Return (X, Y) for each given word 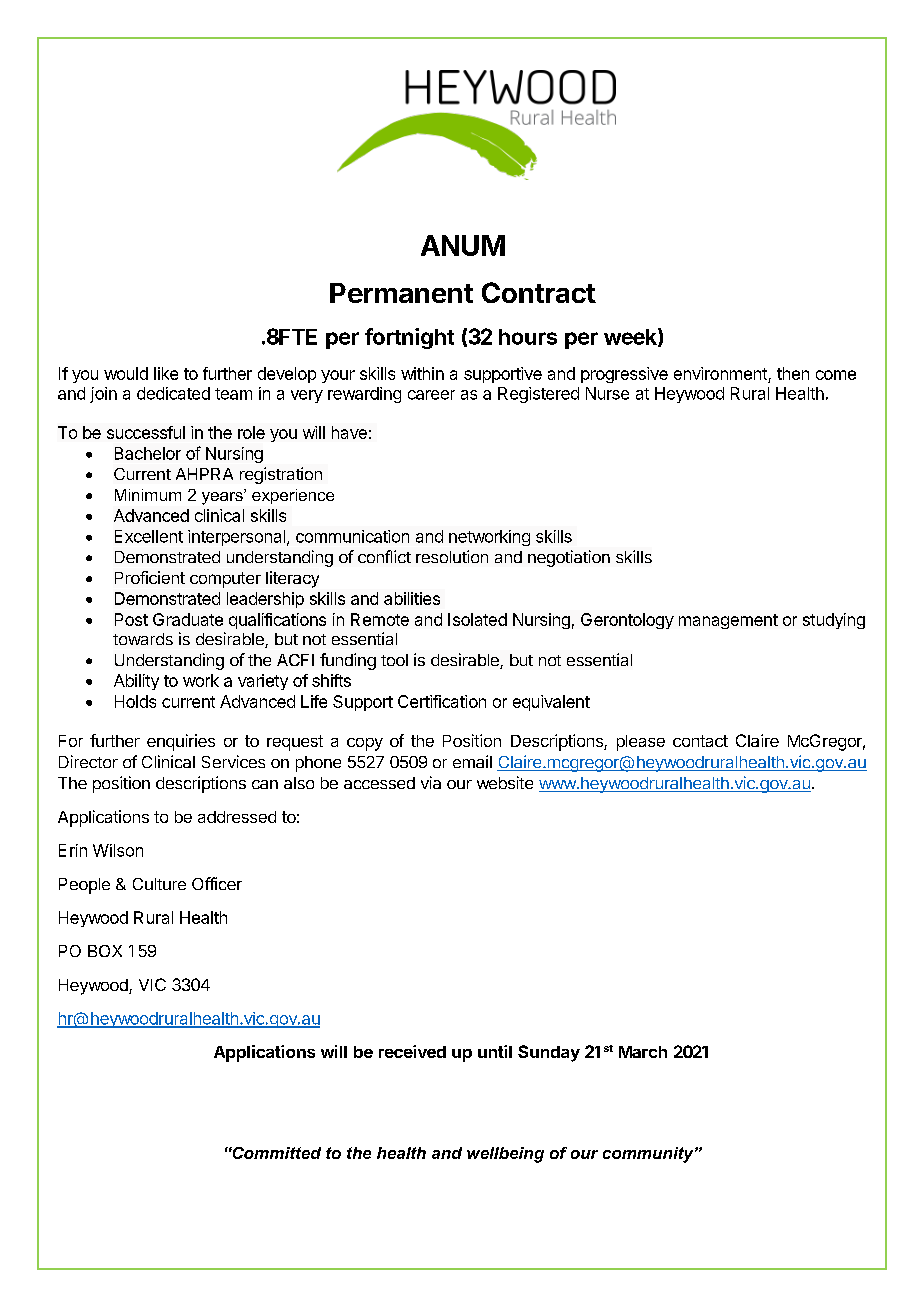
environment (720, 373)
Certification (442, 701)
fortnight (409, 338)
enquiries (181, 742)
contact (700, 741)
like (166, 373)
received (412, 1051)
